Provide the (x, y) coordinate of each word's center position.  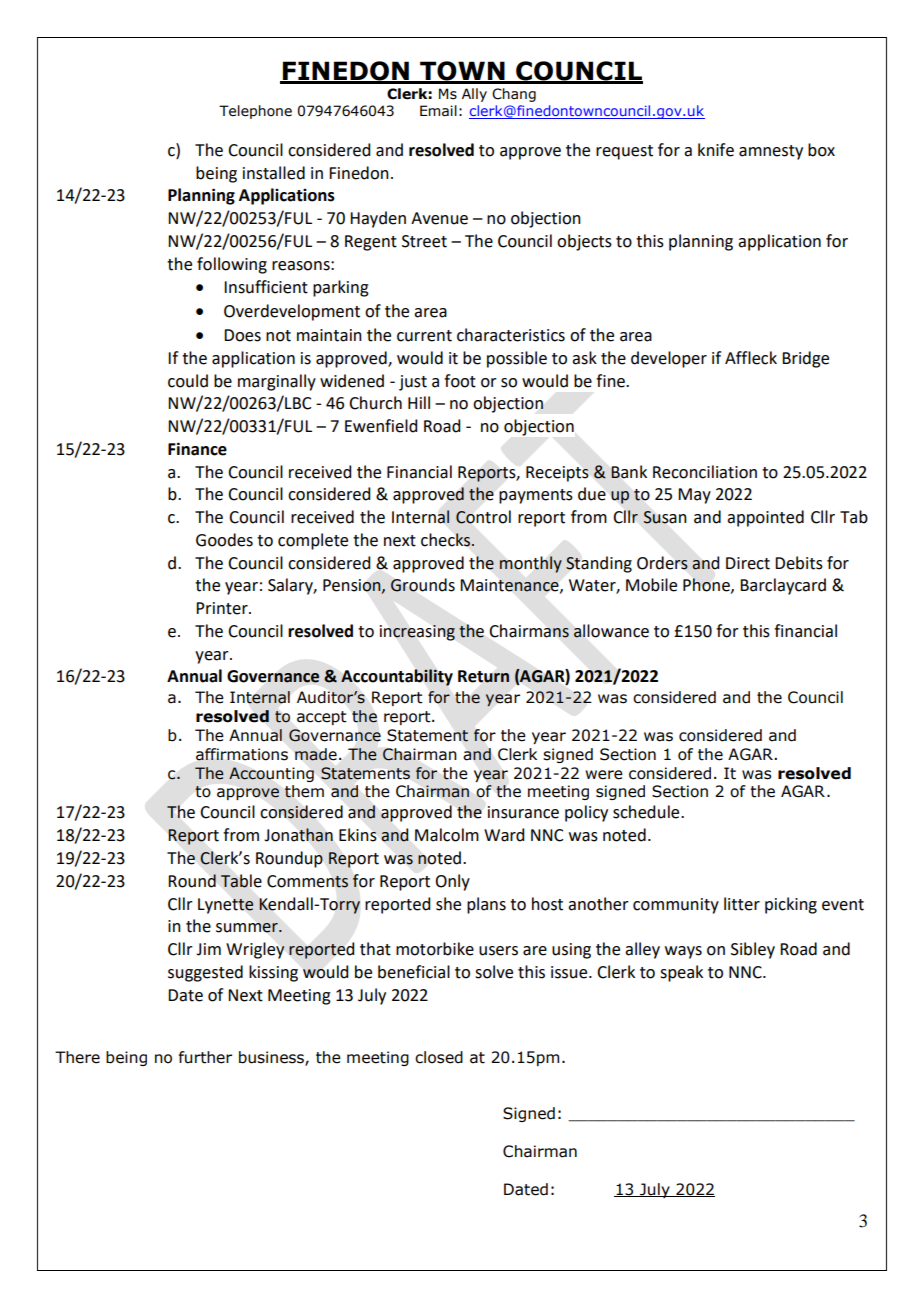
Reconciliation (705, 472)
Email (438, 111)
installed (274, 173)
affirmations (242, 754)
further (205, 1057)
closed (439, 1057)
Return (484, 676)
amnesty (771, 152)
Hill (419, 402)
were (604, 775)
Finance (197, 449)
